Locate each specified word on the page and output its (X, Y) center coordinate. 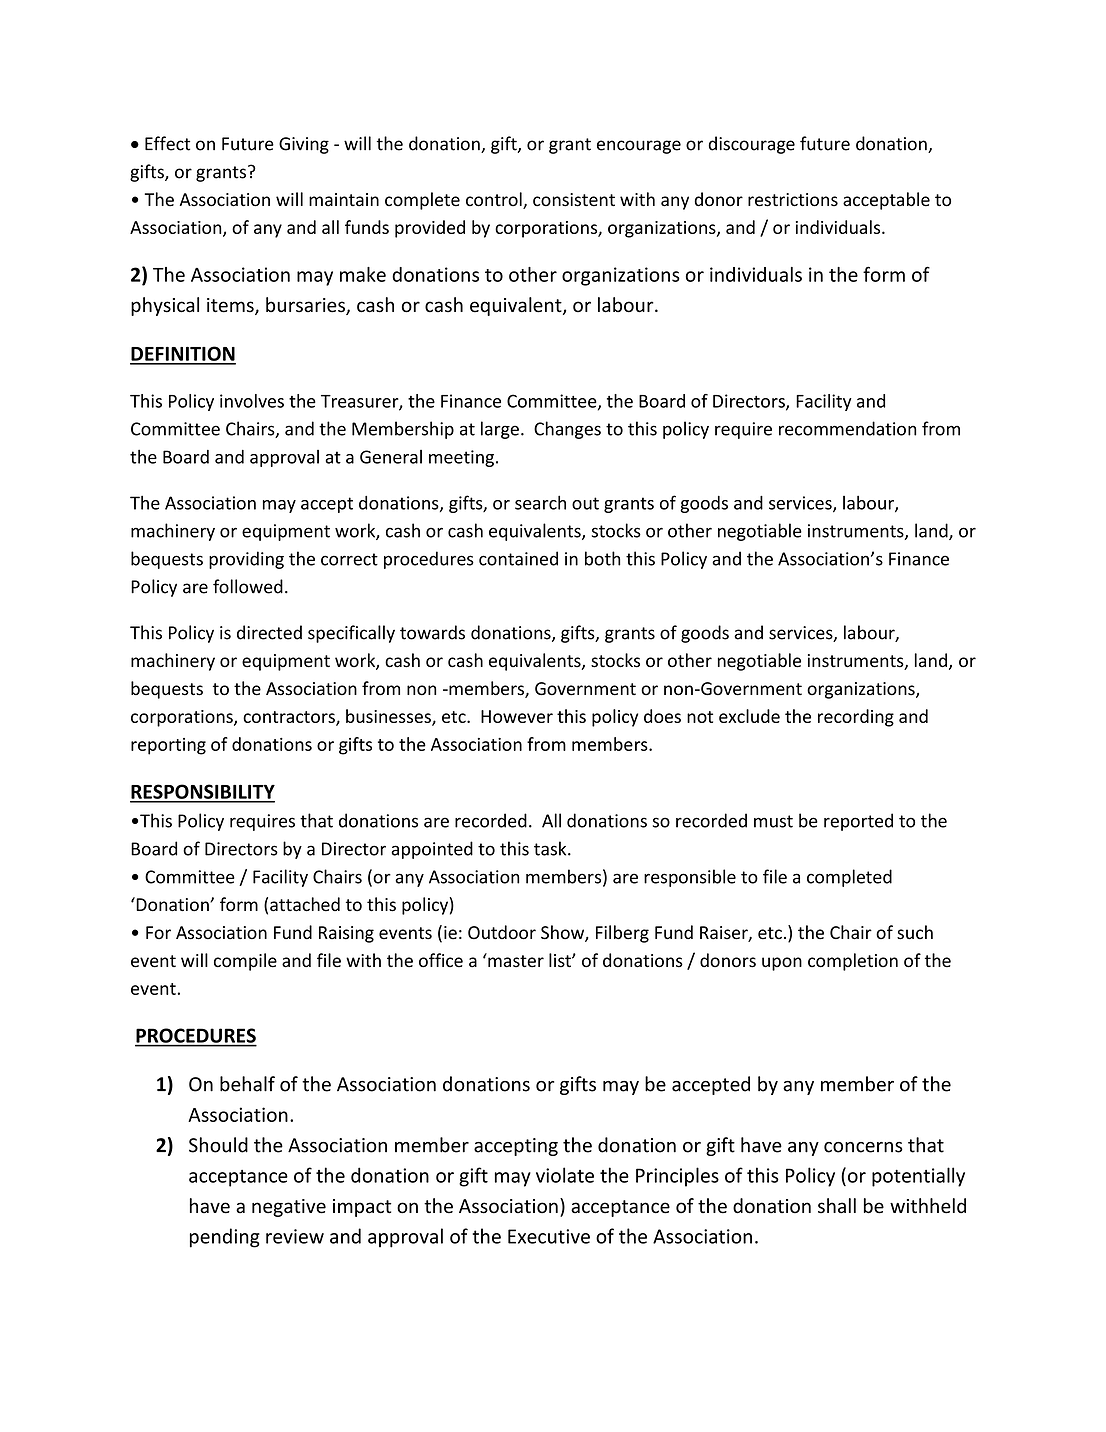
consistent (574, 200)
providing (246, 560)
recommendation (847, 428)
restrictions (793, 200)
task (551, 848)
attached (305, 904)
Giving (304, 145)
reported (858, 822)
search (540, 502)
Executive (549, 1236)
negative (289, 1208)
